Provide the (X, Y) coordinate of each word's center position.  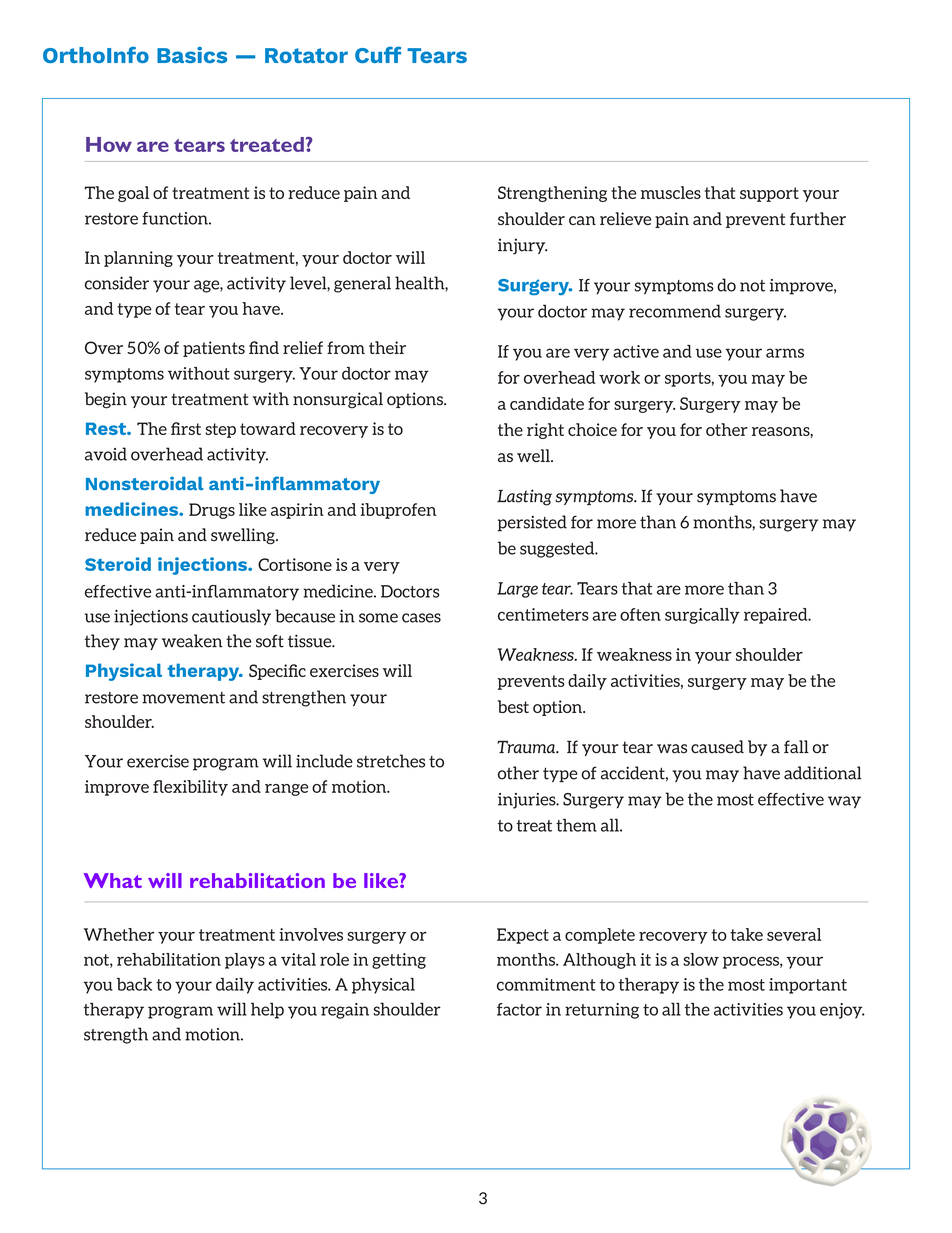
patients (214, 349)
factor (519, 1009)
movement (183, 698)
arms (785, 353)
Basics (192, 55)
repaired (777, 616)
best (513, 706)
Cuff (378, 54)
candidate (547, 403)
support (769, 194)
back (134, 984)
